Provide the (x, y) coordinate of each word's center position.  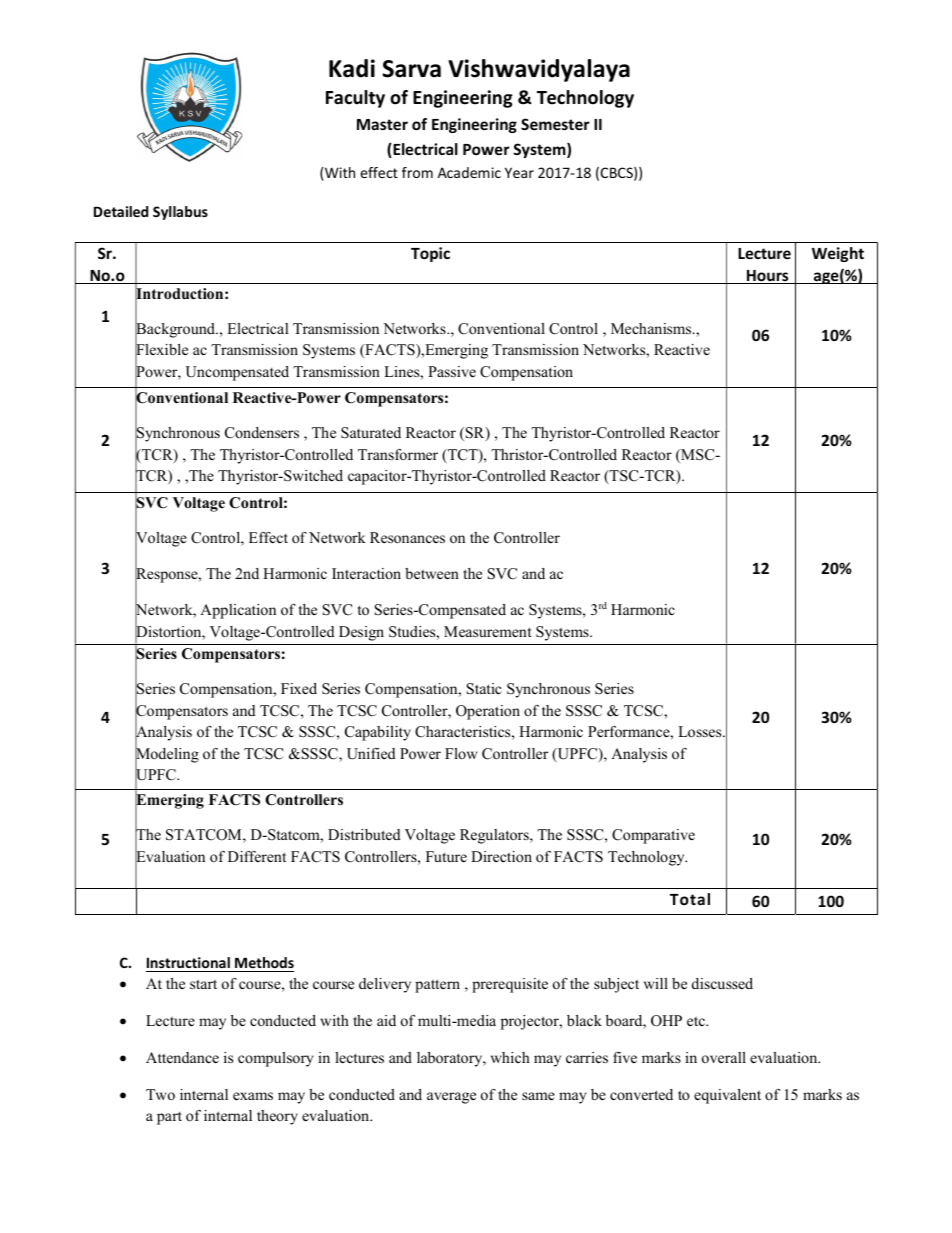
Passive (452, 371)
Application (238, 611)
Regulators (495, 836)
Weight (838, 254)
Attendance (182, 1057)
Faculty (355, 99)
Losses (701, 731)
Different (257, 856)
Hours (768, 277)
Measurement (488, 631)
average (451, 1098)
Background (176, 331)
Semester (555, 124)
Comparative (653, 836)
